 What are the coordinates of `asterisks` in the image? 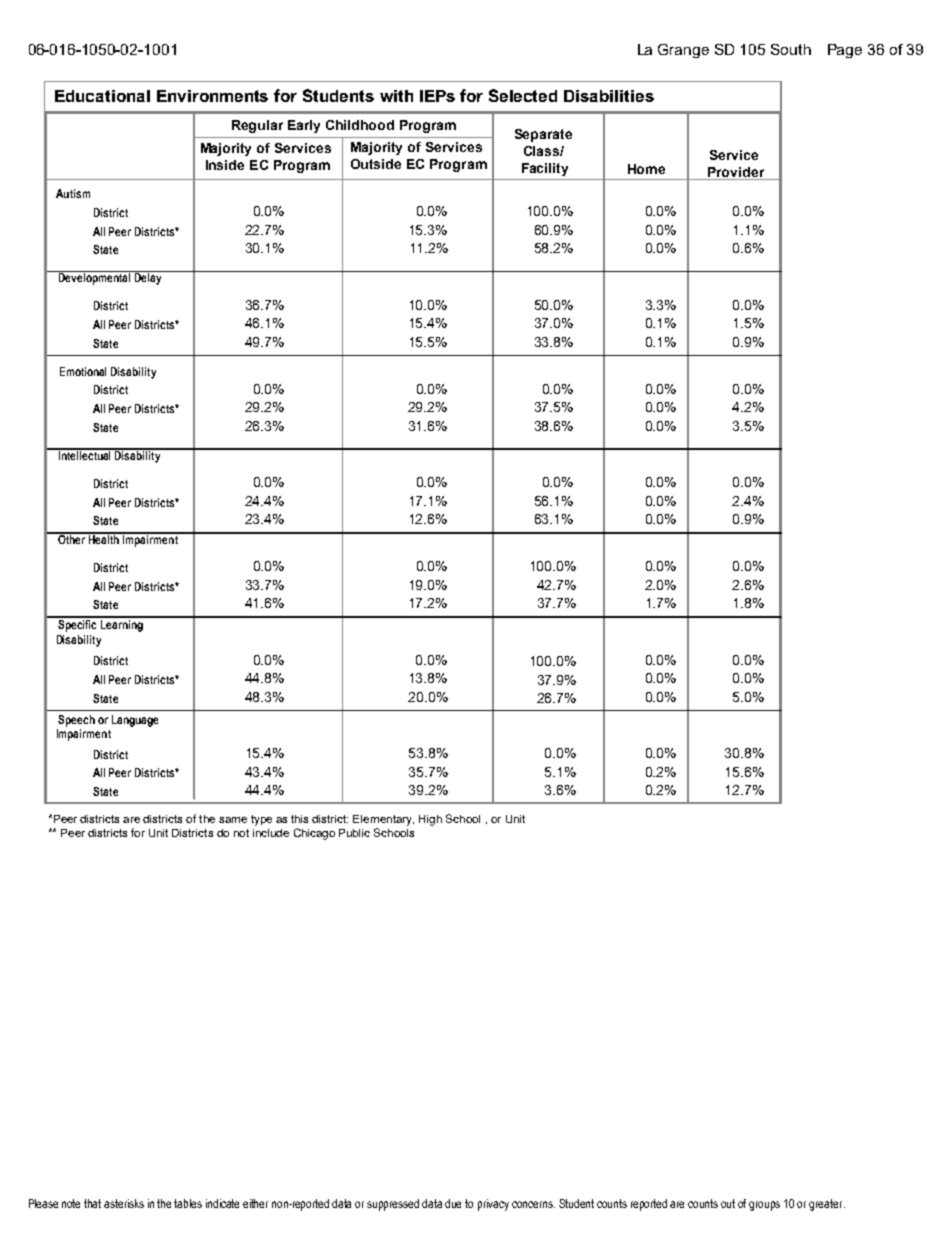 It's located at (124, 1203).
